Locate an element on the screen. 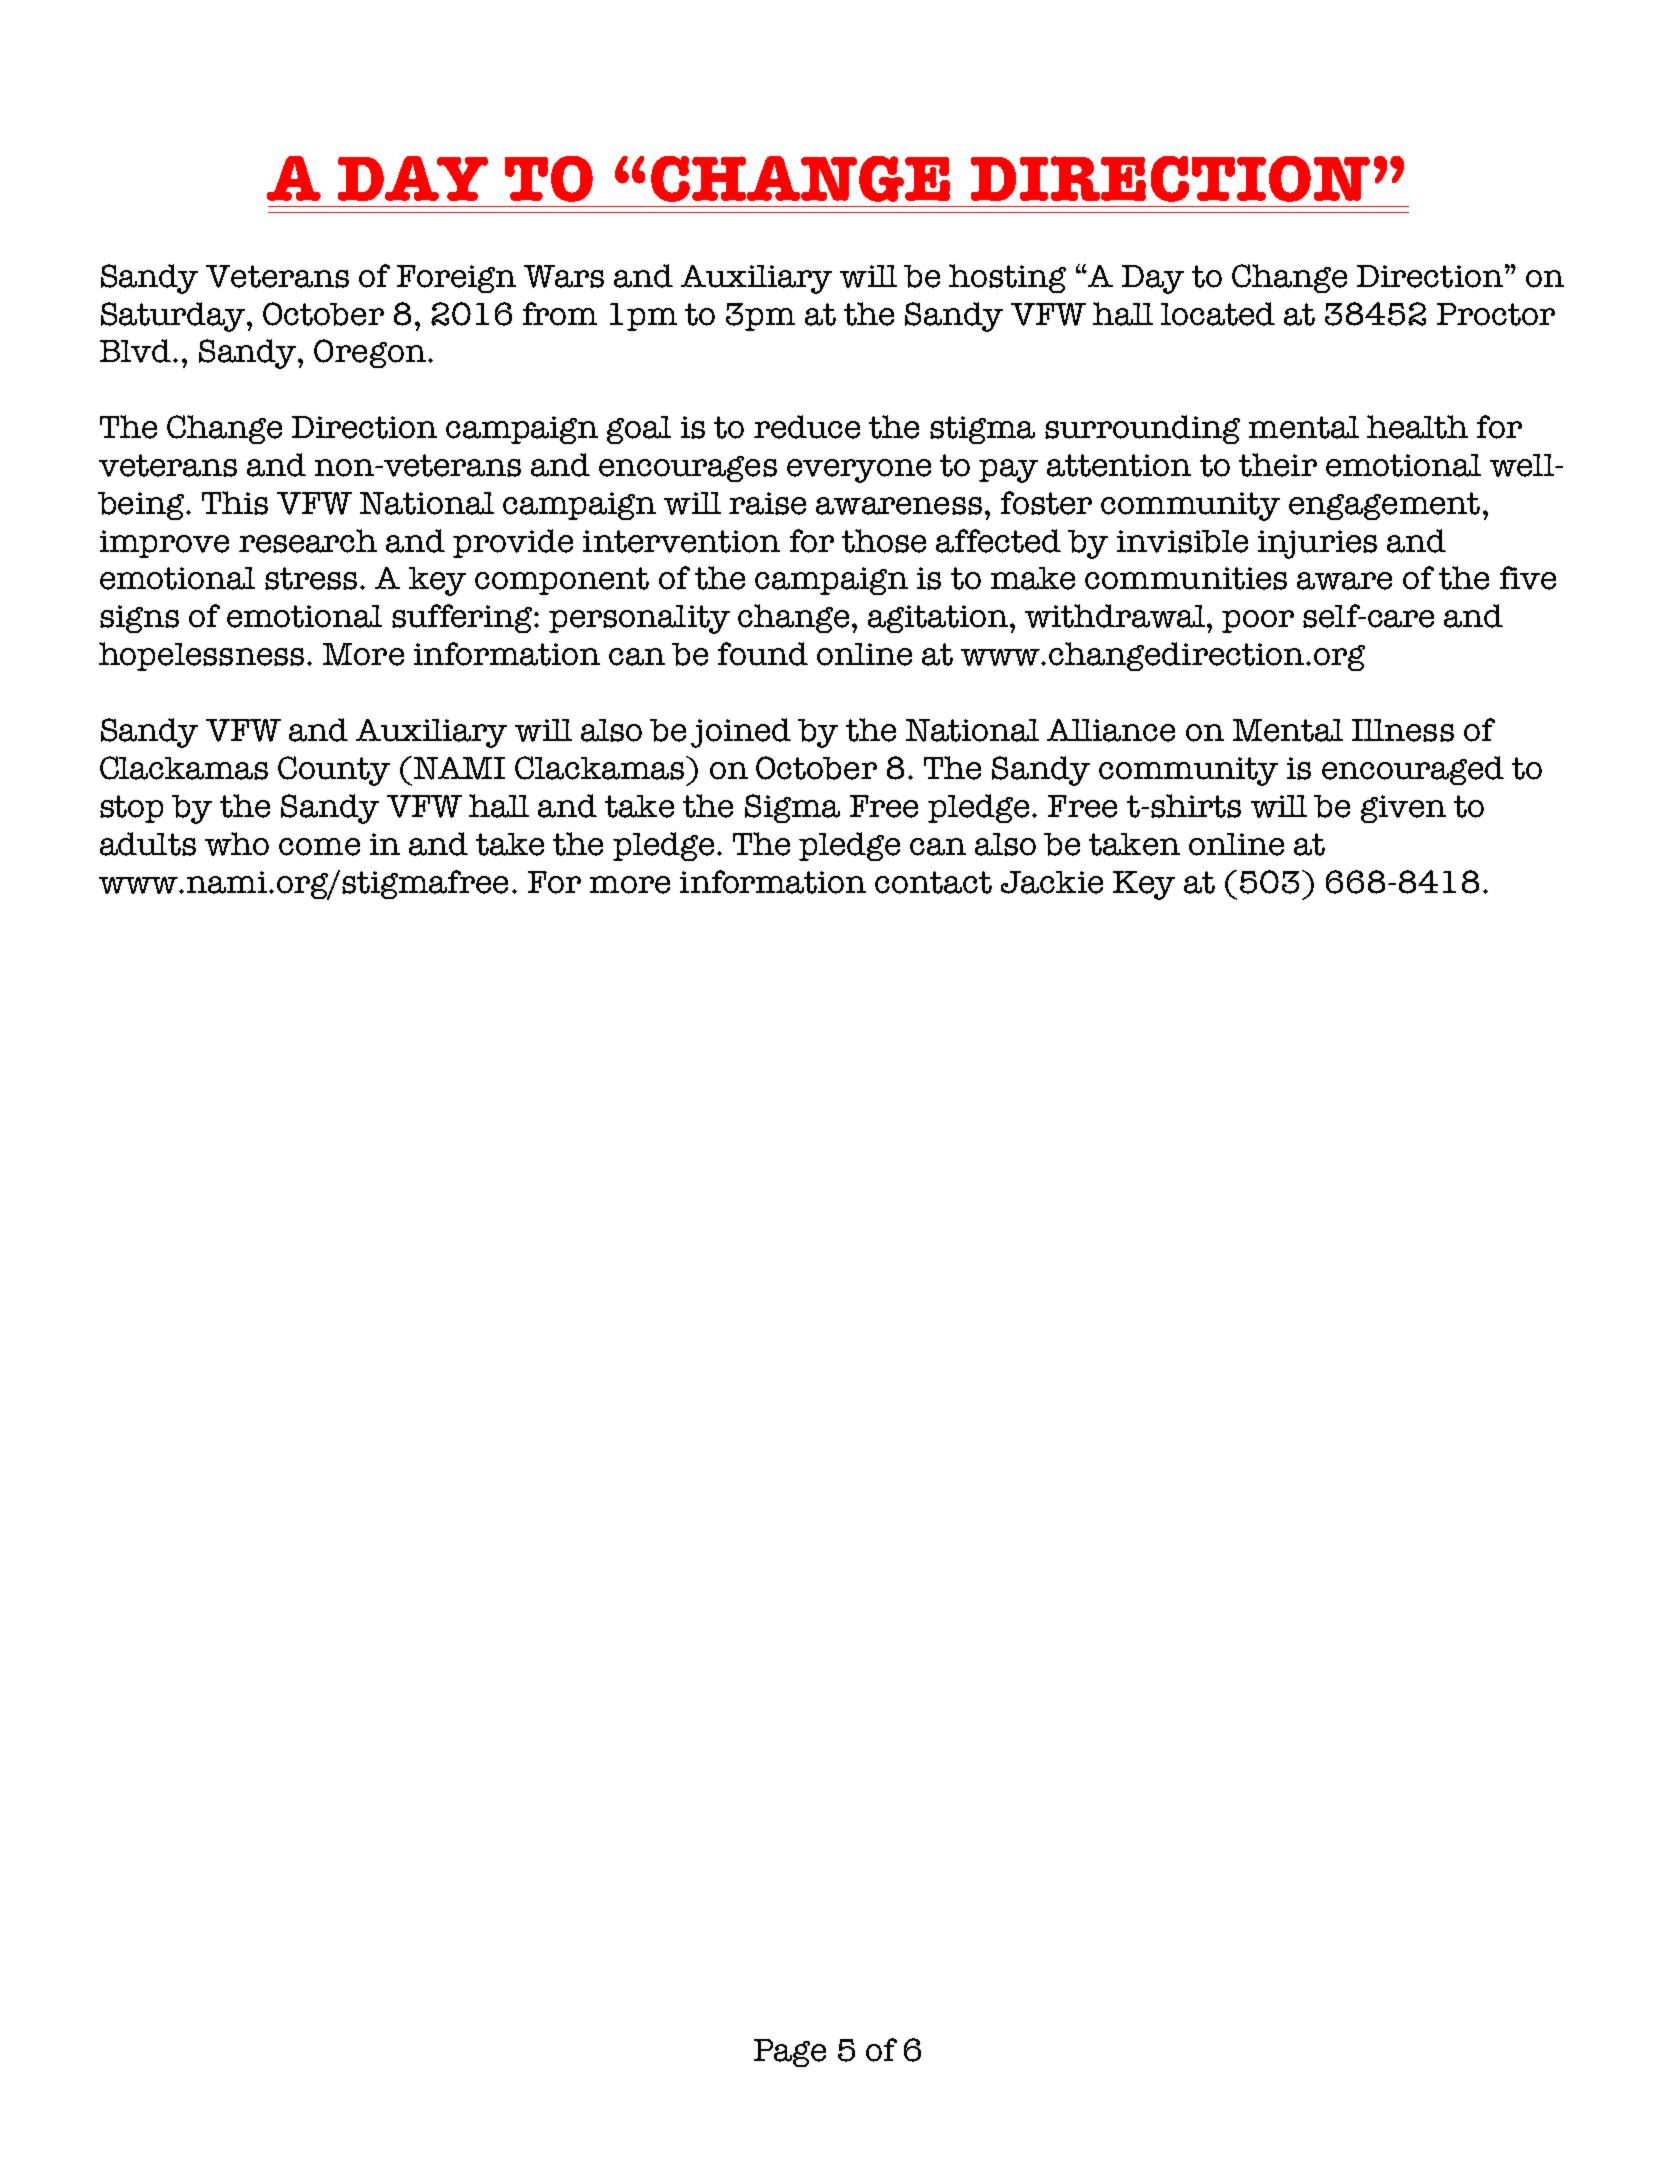  Oregon is located at coordinates (370, 353).
